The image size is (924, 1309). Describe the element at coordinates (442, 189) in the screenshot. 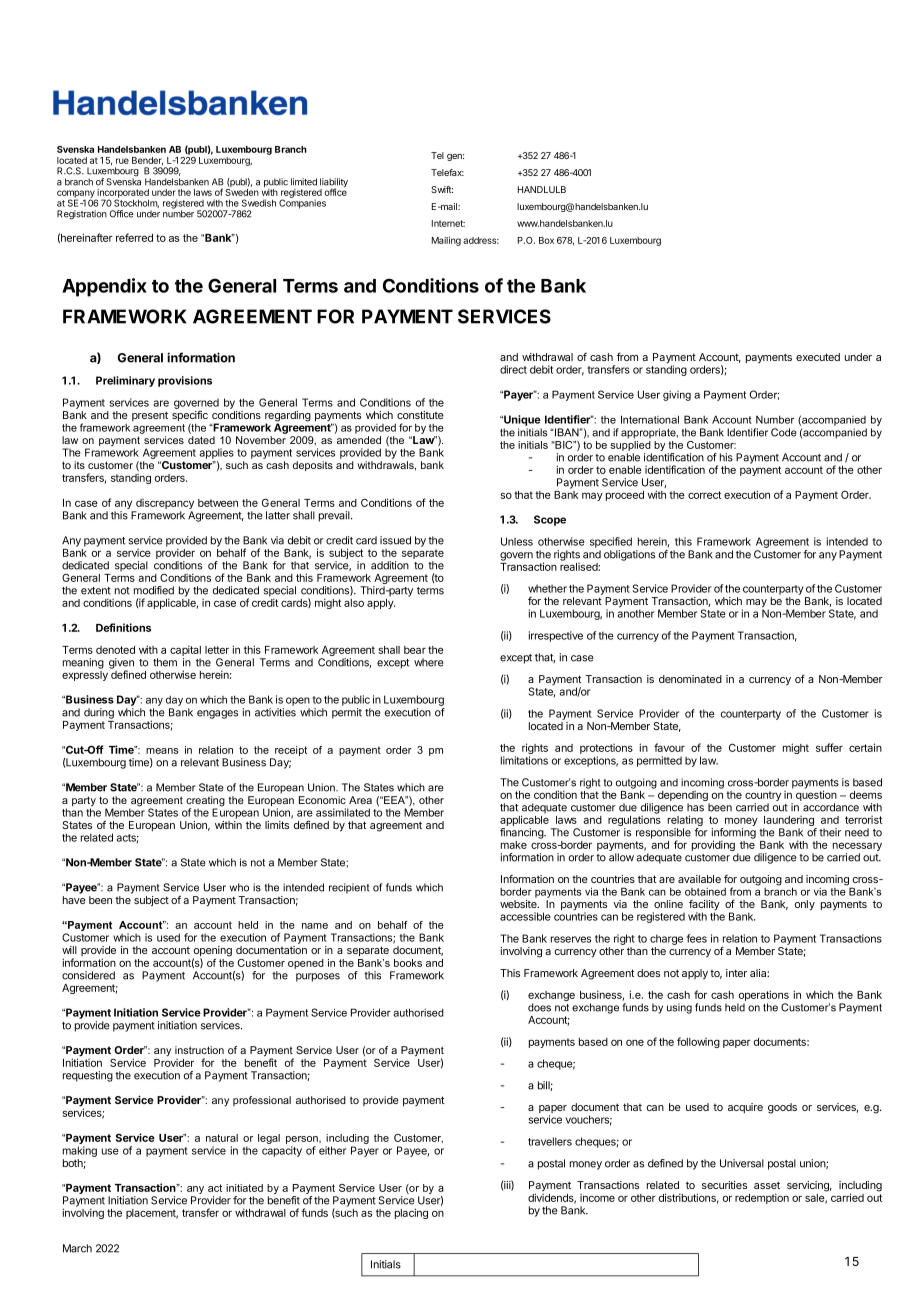

I see `Swift` at that location.
